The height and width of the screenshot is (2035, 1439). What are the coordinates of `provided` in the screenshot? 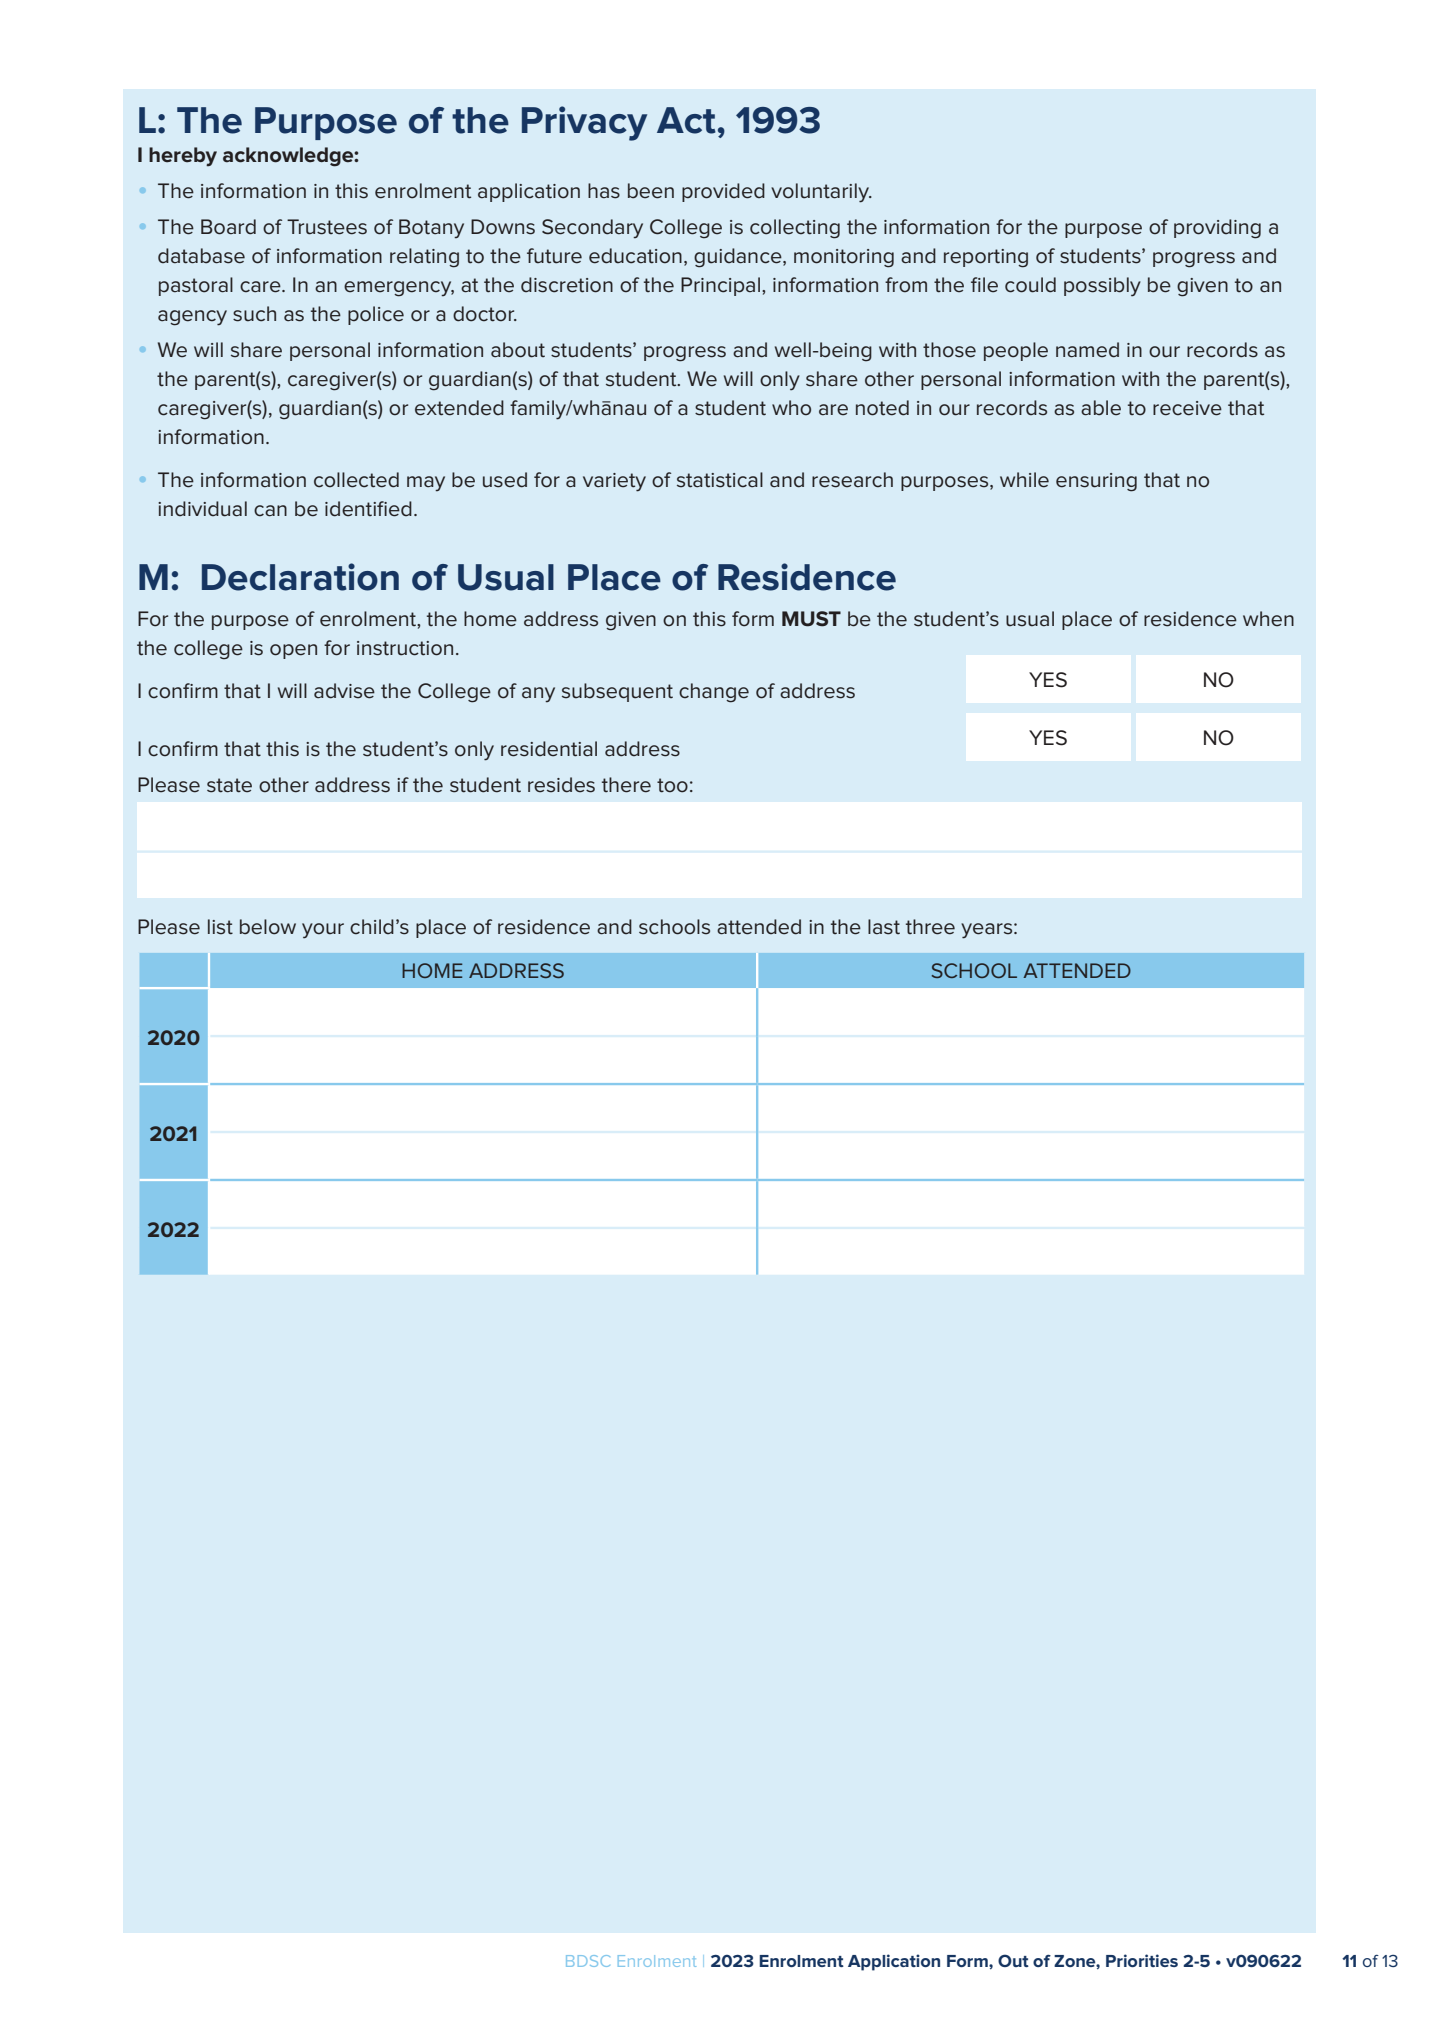 It's located at (723, 192).
